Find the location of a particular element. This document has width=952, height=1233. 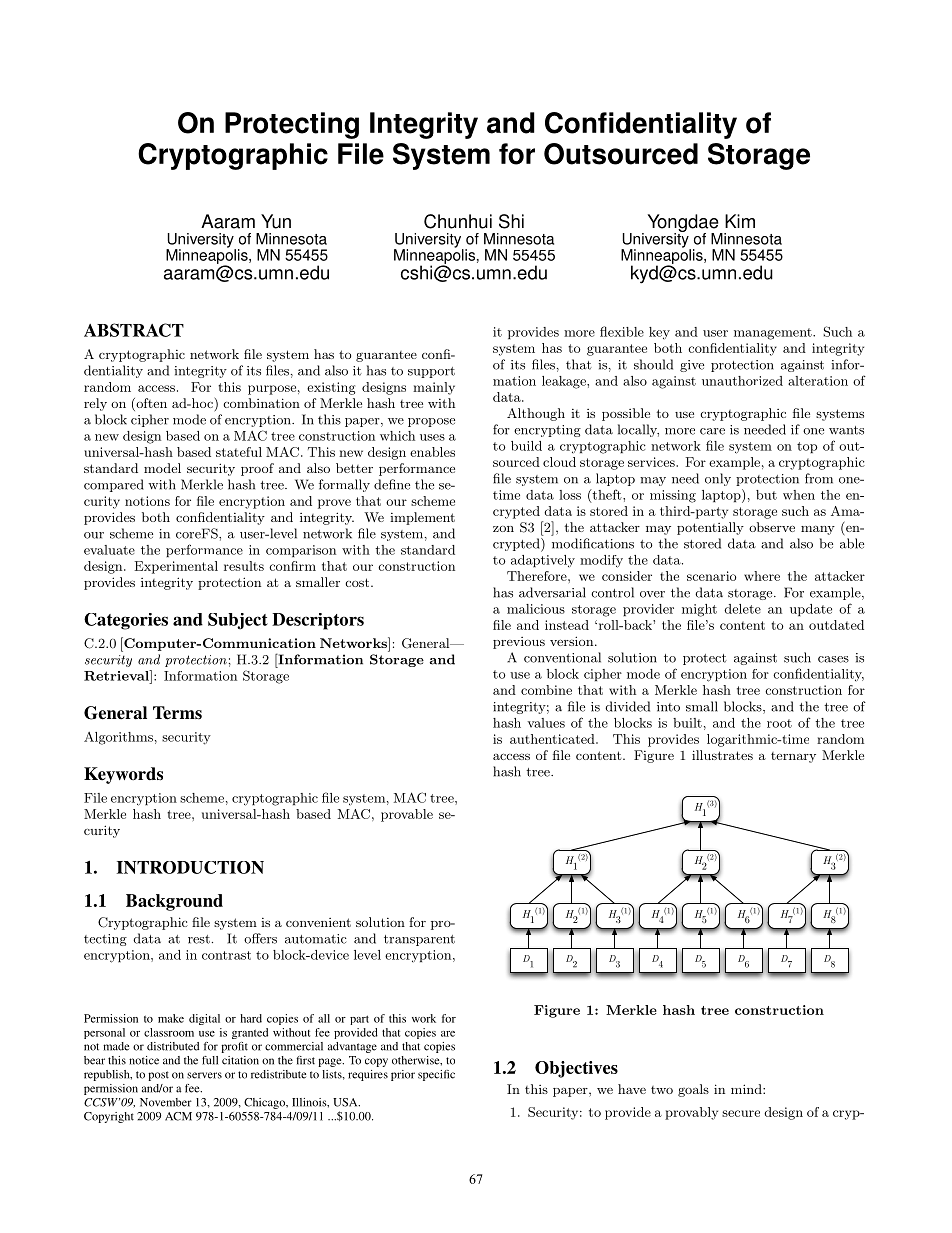

Kim is located at coordinates (740, 221).
